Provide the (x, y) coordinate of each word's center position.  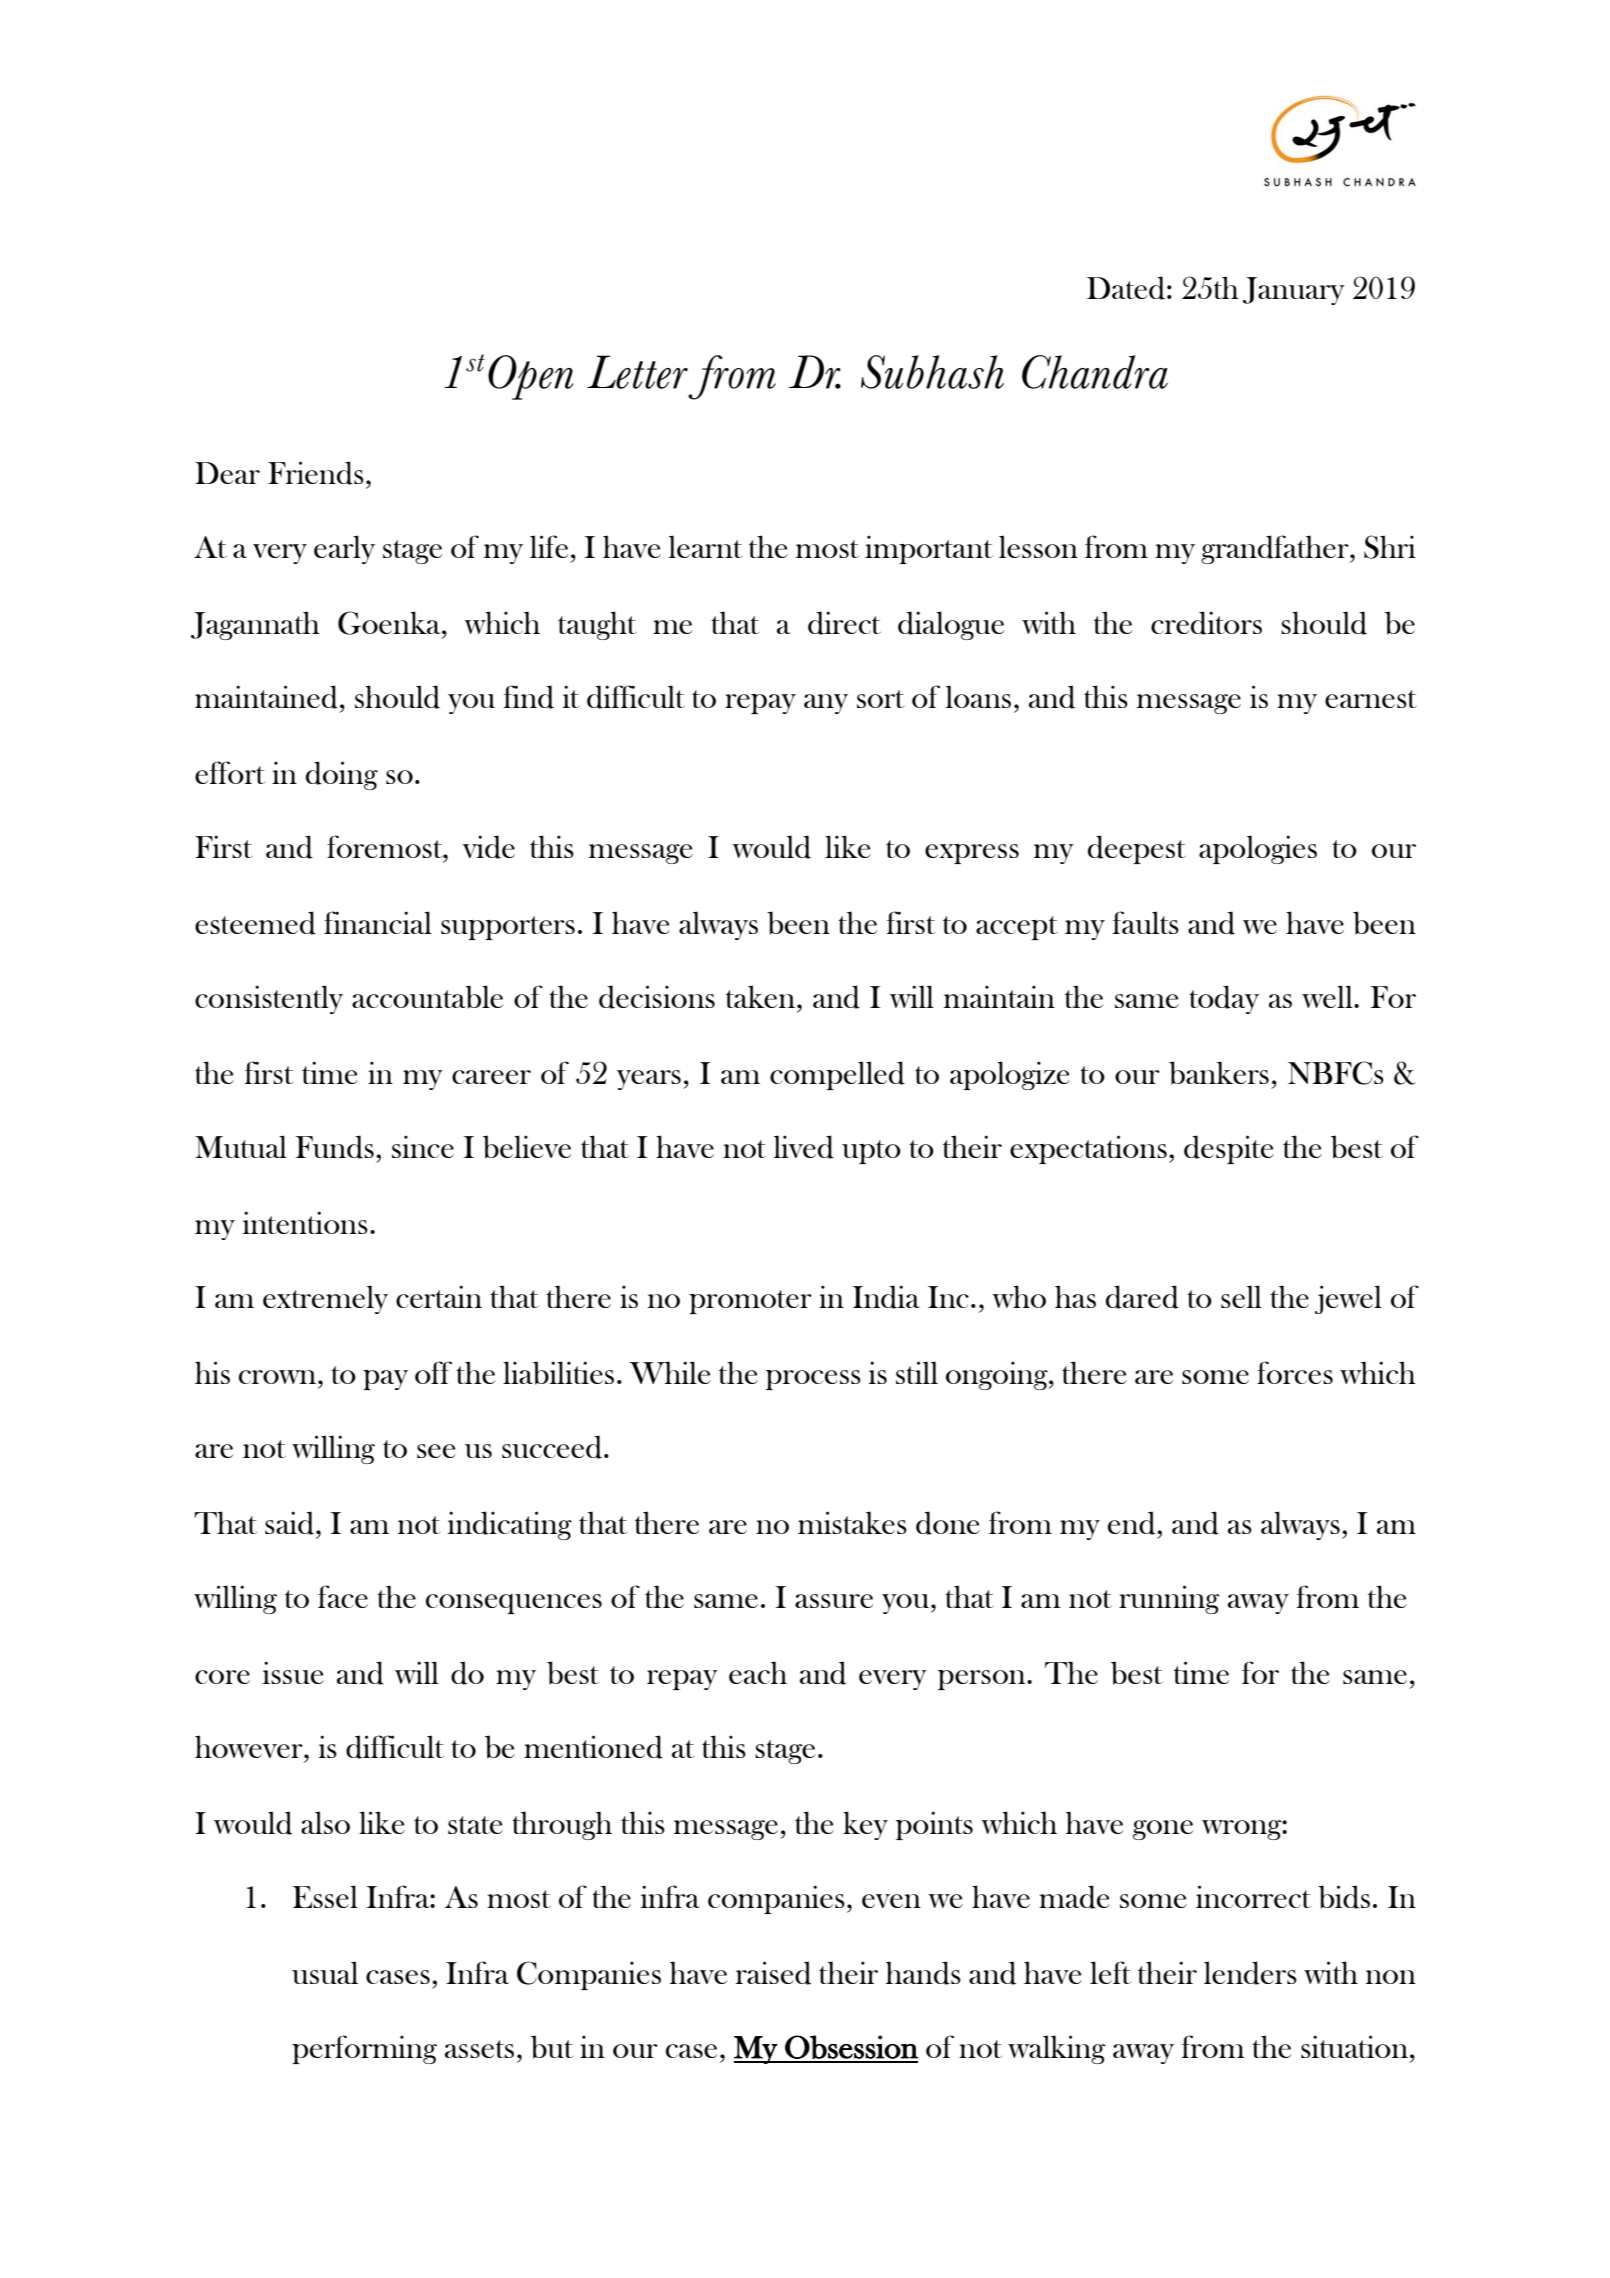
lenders (1250, 1973)
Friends (316, 473)
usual (325, 1972)
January (1294, 291)
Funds (335, 1147)
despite (1229, 1149)
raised (773, 1973)
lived (804, 1147)
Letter (637, 372)
